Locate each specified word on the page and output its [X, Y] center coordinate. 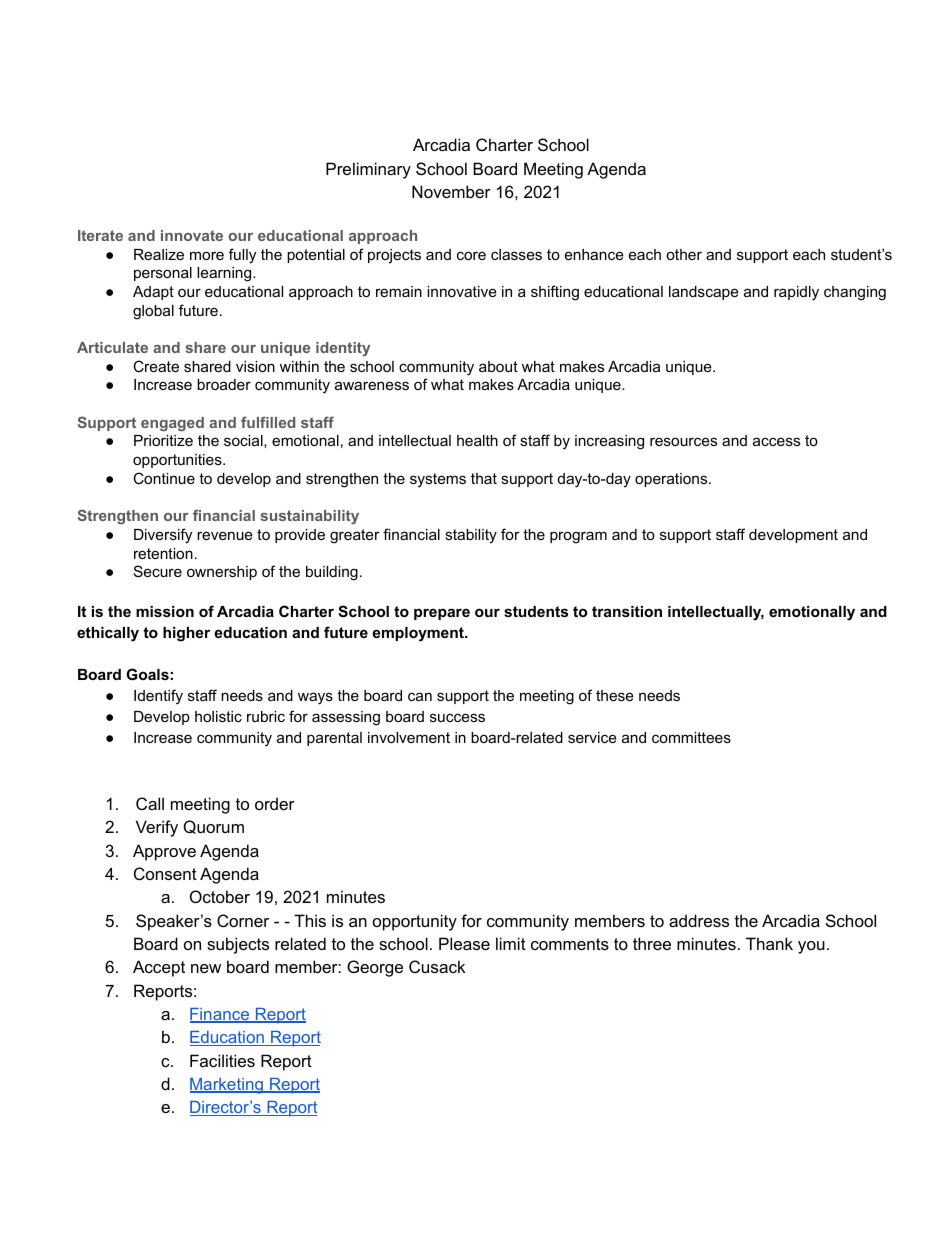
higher [186, 634]
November [451, 191]
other [684, 254]
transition [627, 611]
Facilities [222, 1060]
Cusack [437, 966]
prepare [442, 614]
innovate [192, 235]
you [811, 947]
